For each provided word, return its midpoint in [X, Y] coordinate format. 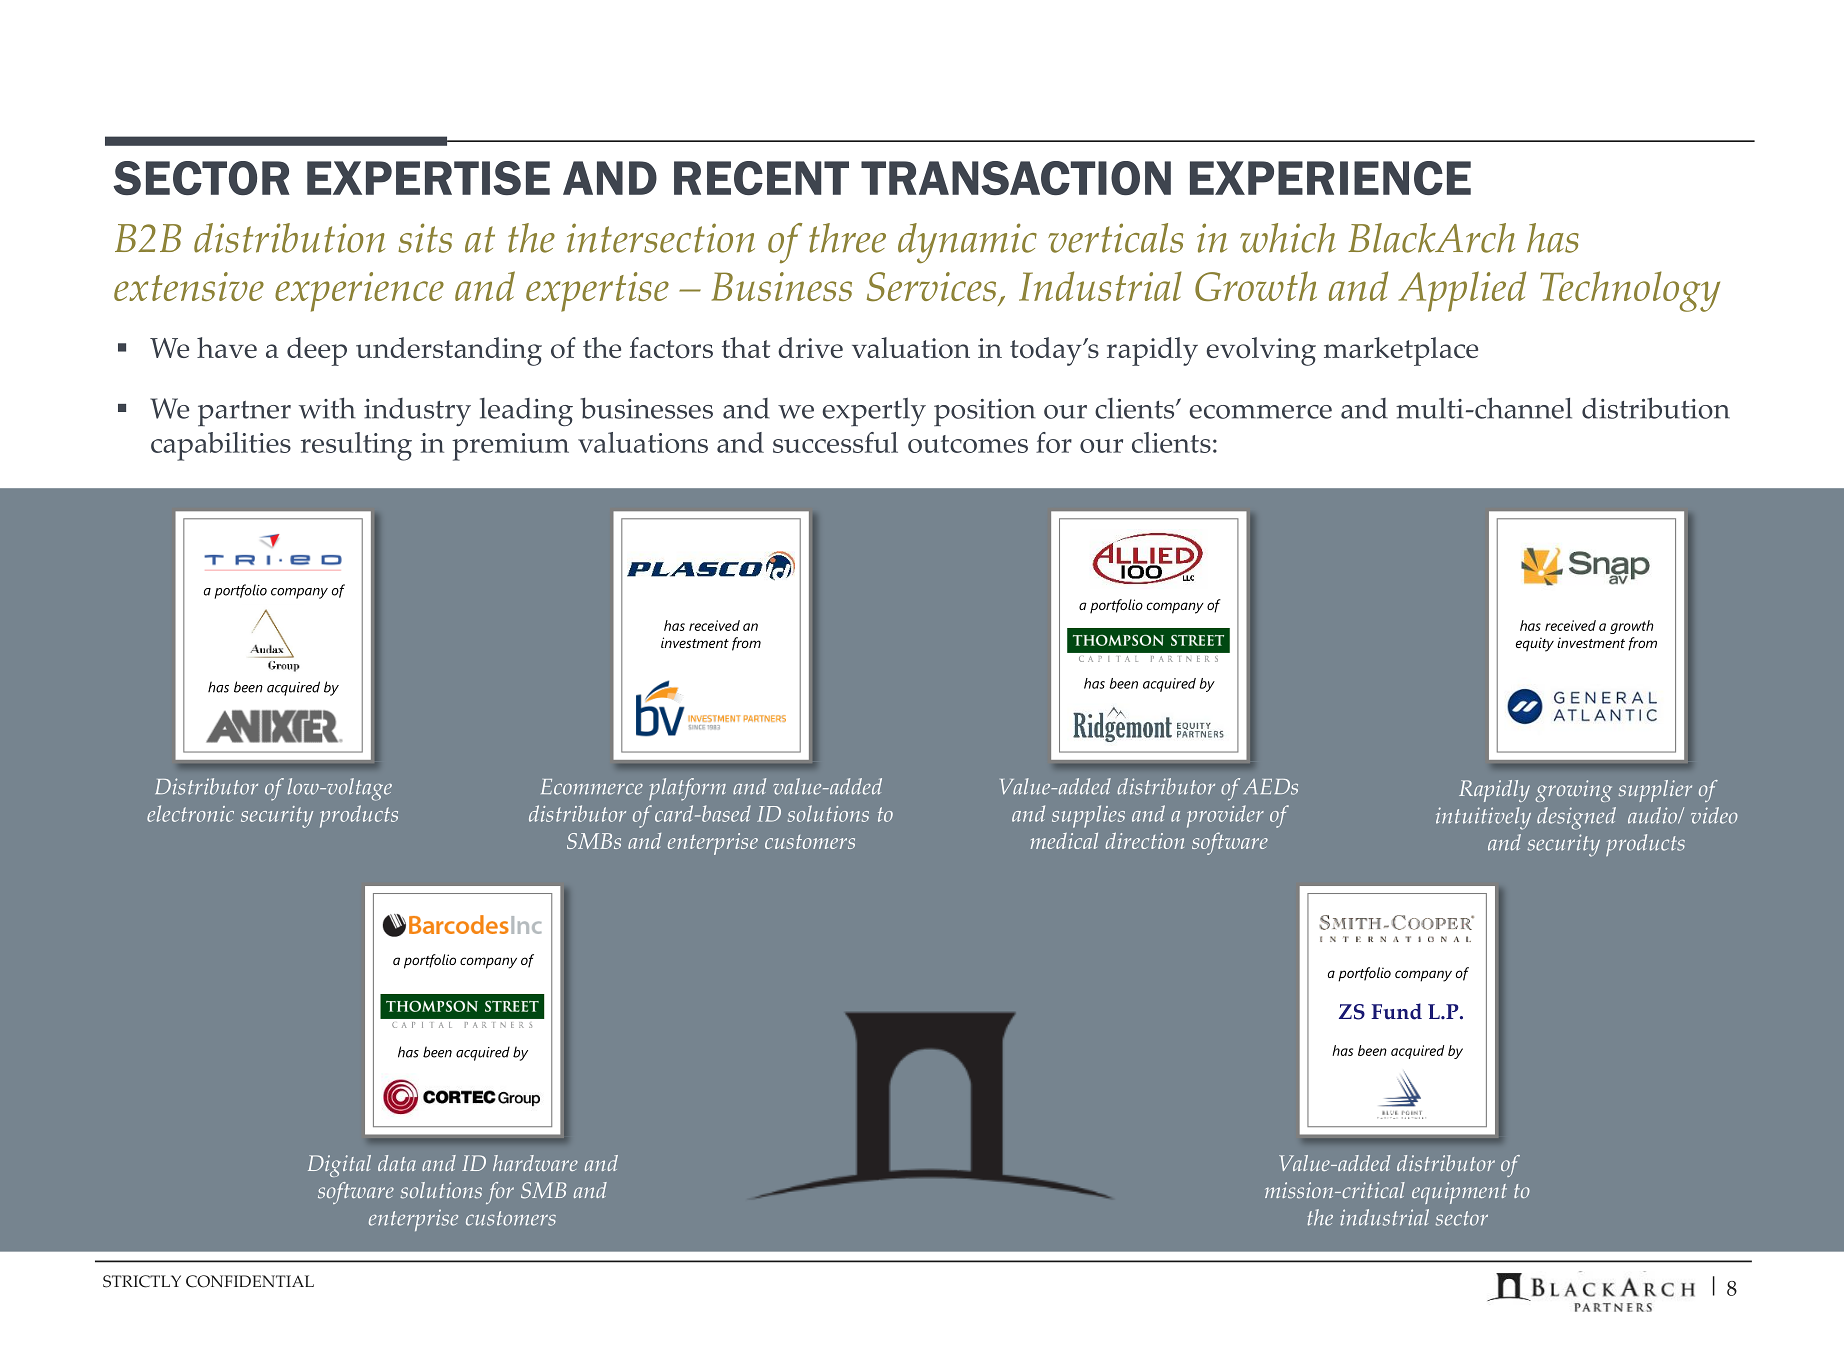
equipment [1459, 1193]
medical [1064, 841]
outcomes [968, 444]
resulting [356, 446]
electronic [190, 813]
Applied [1462, 291]
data [397, 1163]
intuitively [1483, 818]
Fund [1396, 1011]
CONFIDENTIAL [250, 1281]
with [327, 408]
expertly [874, 412]
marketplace [1401, 351]
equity [1535, 644]
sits [425, 238]
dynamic [967, 243]
